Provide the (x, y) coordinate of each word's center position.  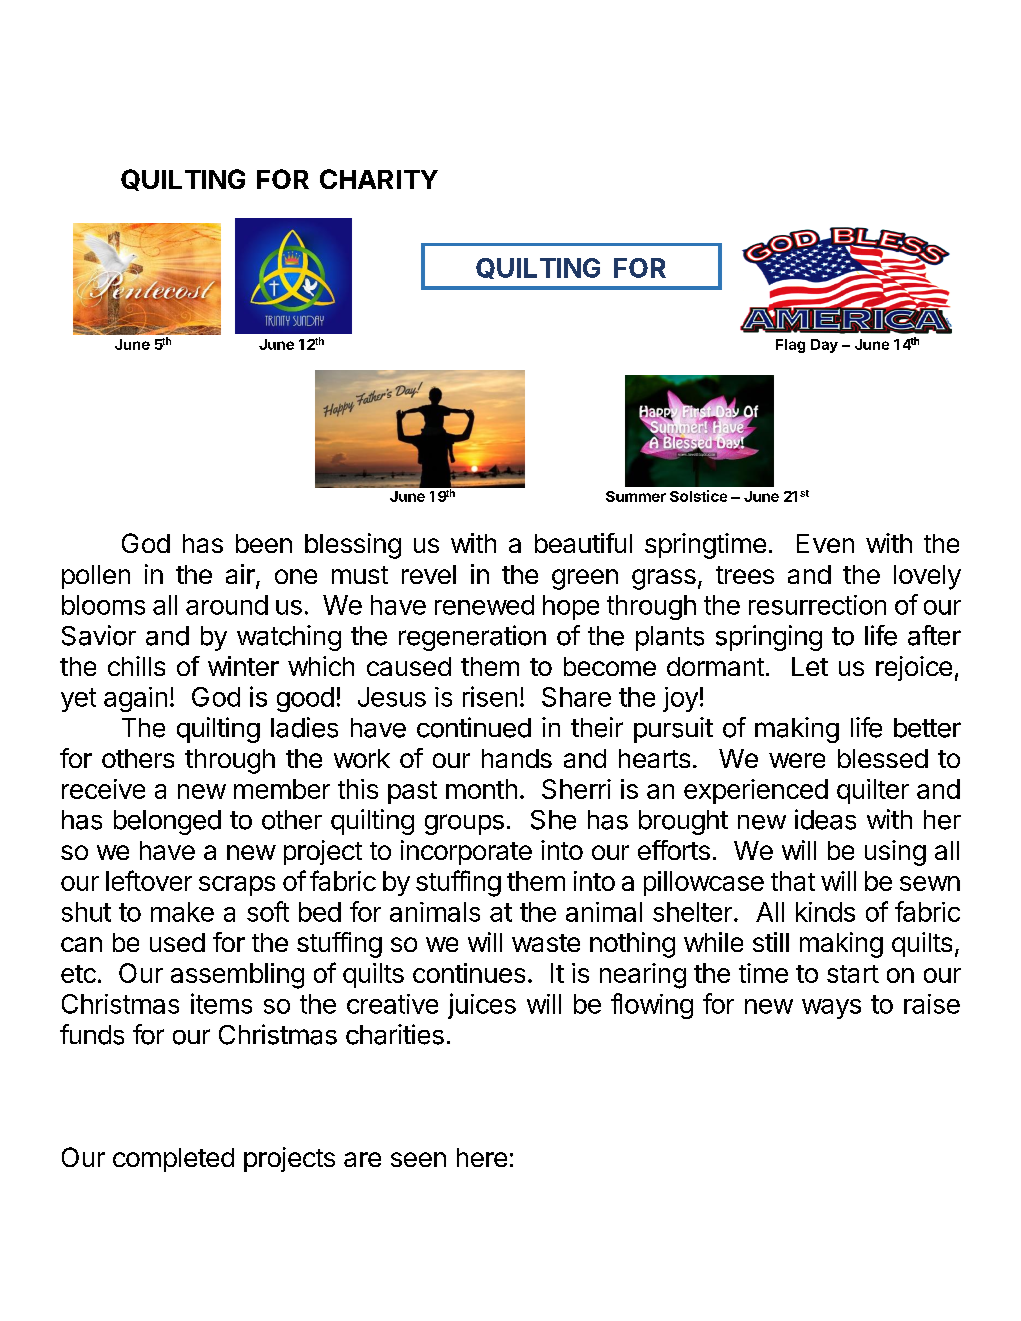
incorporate (466, 852)
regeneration (472, 638)
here (482, 1157)
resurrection (817, 605)
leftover (149, 880)
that (793, 881)
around (227, 605)
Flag (790, 346)
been (264, 543)
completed (173, 1160)
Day (824, 346)
